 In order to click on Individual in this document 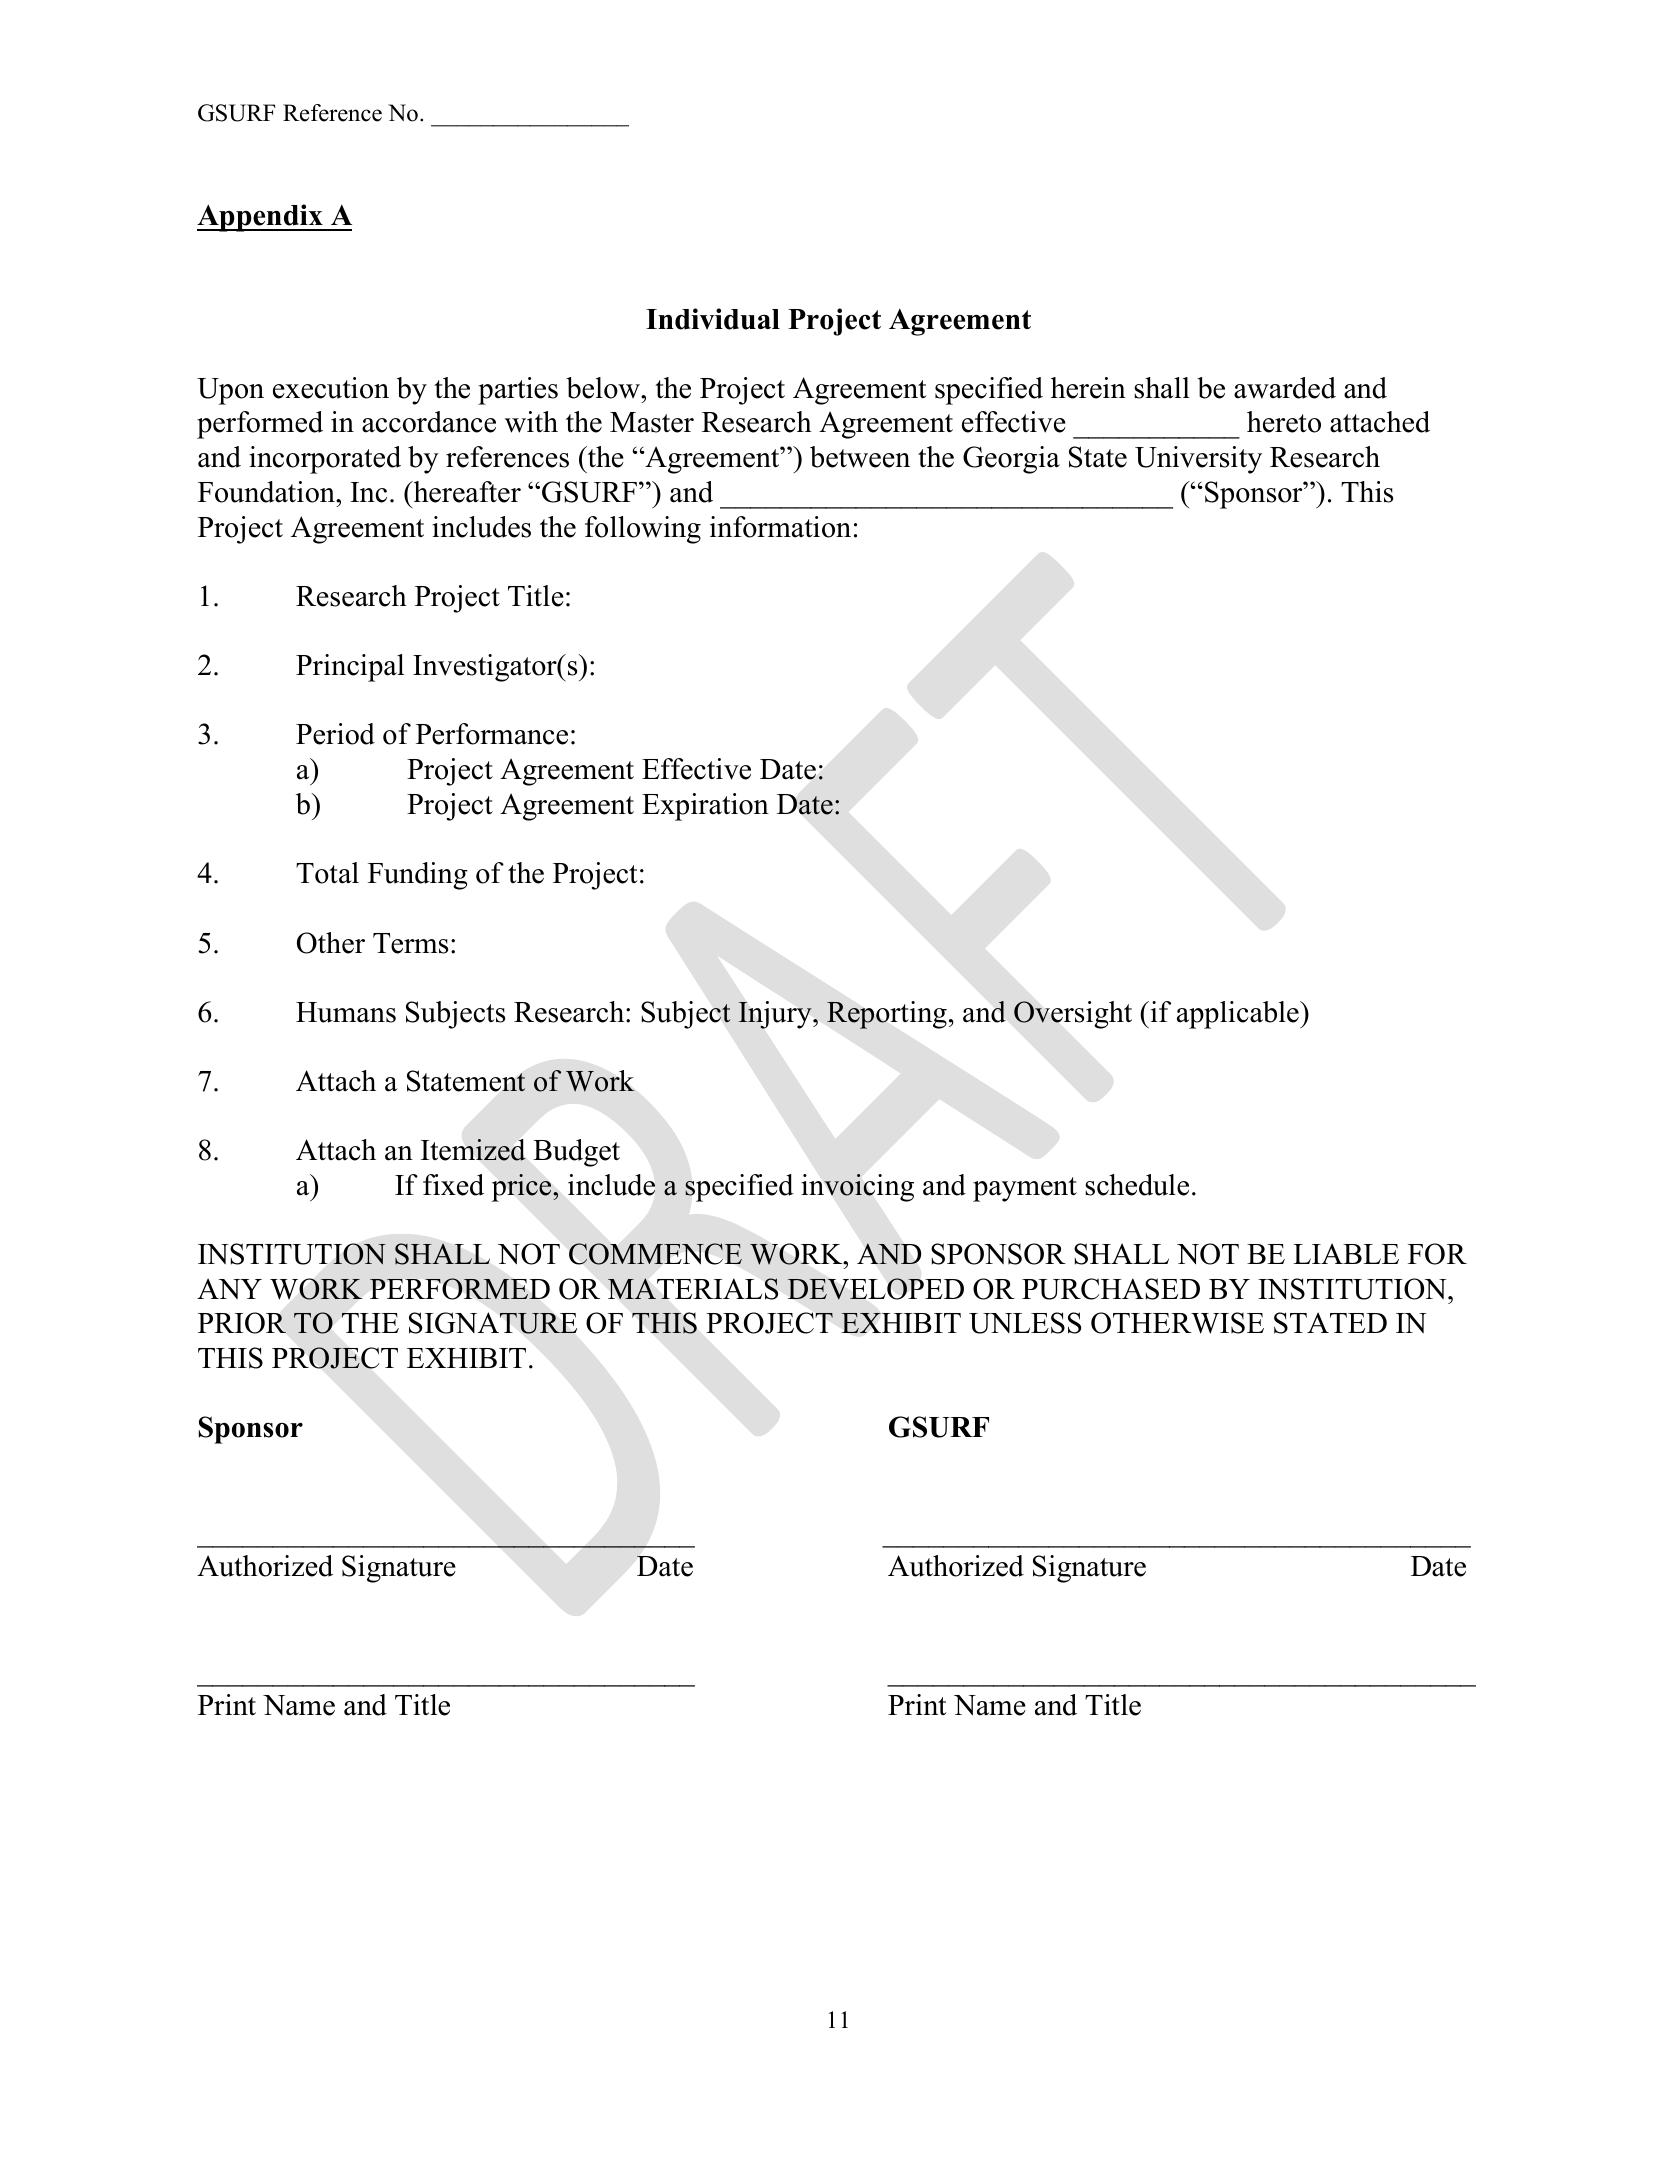, I will do `click(713, 319)`.
